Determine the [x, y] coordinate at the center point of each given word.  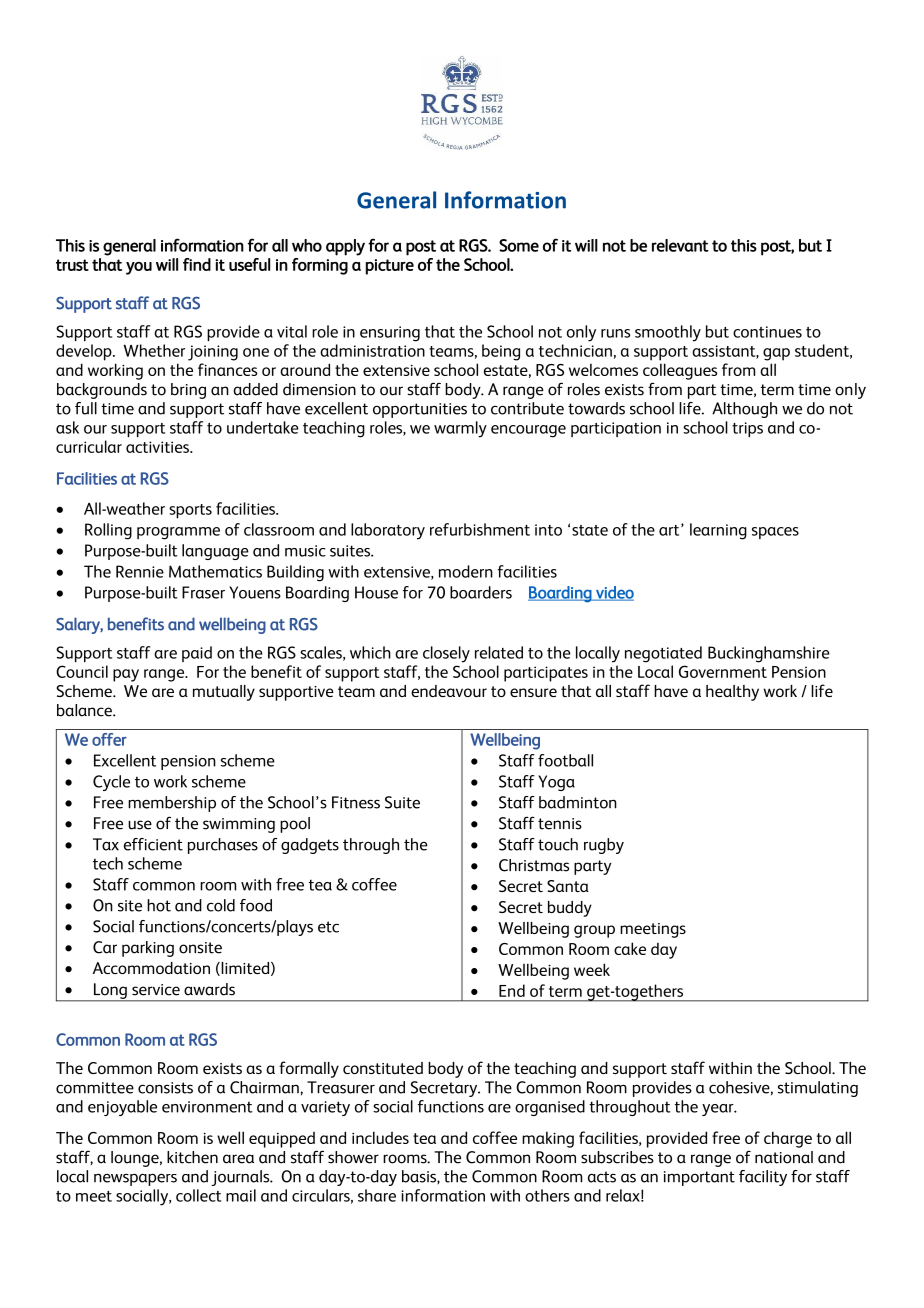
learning [718, 531]
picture [390, 267]
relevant [680, 245]
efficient [153, 844]
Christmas [534, 865]
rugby [604, 846]
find [197, 264]
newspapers [135, 1179]
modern [466, 571]
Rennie [140, 571]
